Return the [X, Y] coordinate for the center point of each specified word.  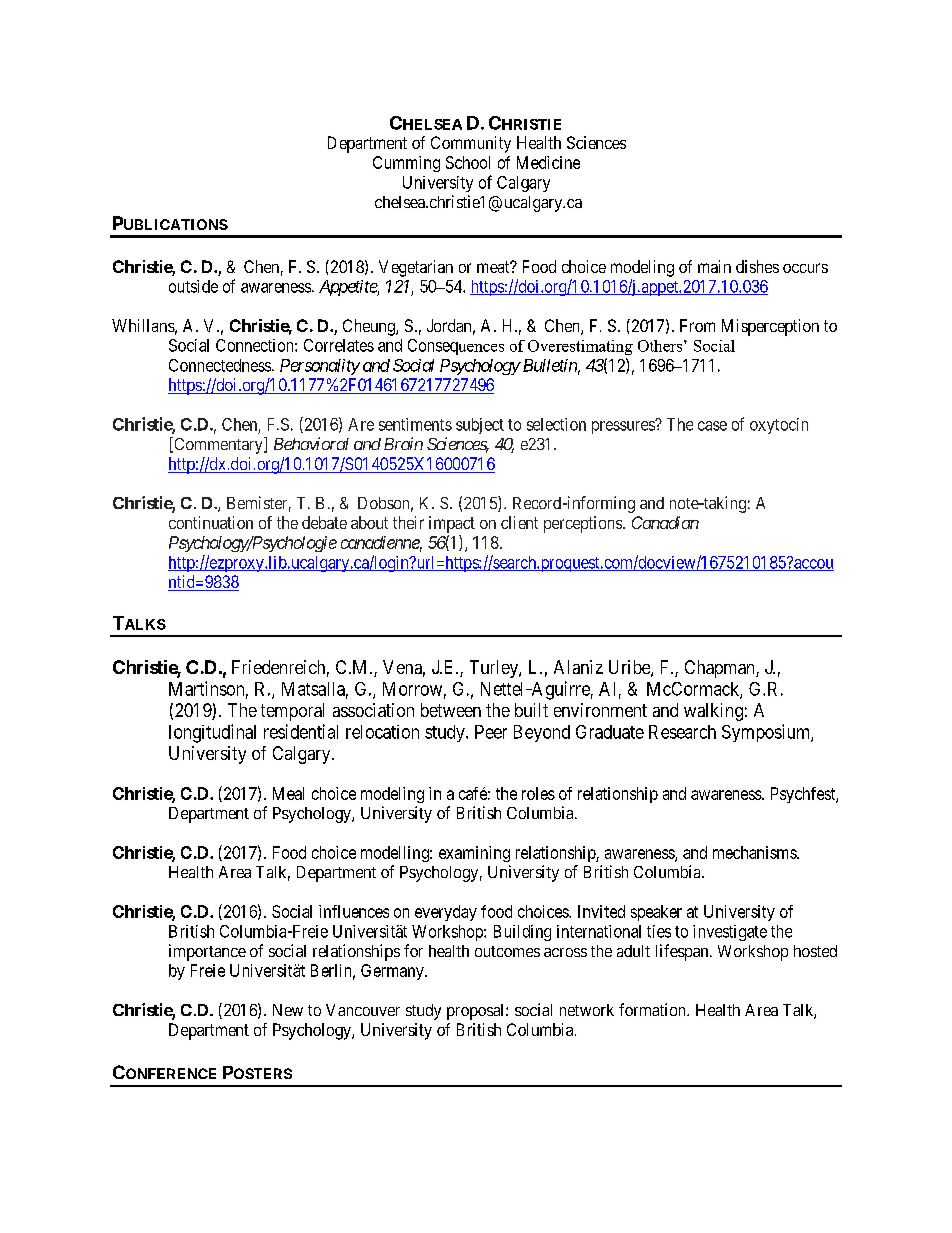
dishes [757, 266]
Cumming [406, 164]
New [288, 1010]
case [712, 426]
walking [713, 712]
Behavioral [311, 443]
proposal [477, 1012]
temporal [292, 712]
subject [480, 426]
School [468, 162]
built [531, 710]
